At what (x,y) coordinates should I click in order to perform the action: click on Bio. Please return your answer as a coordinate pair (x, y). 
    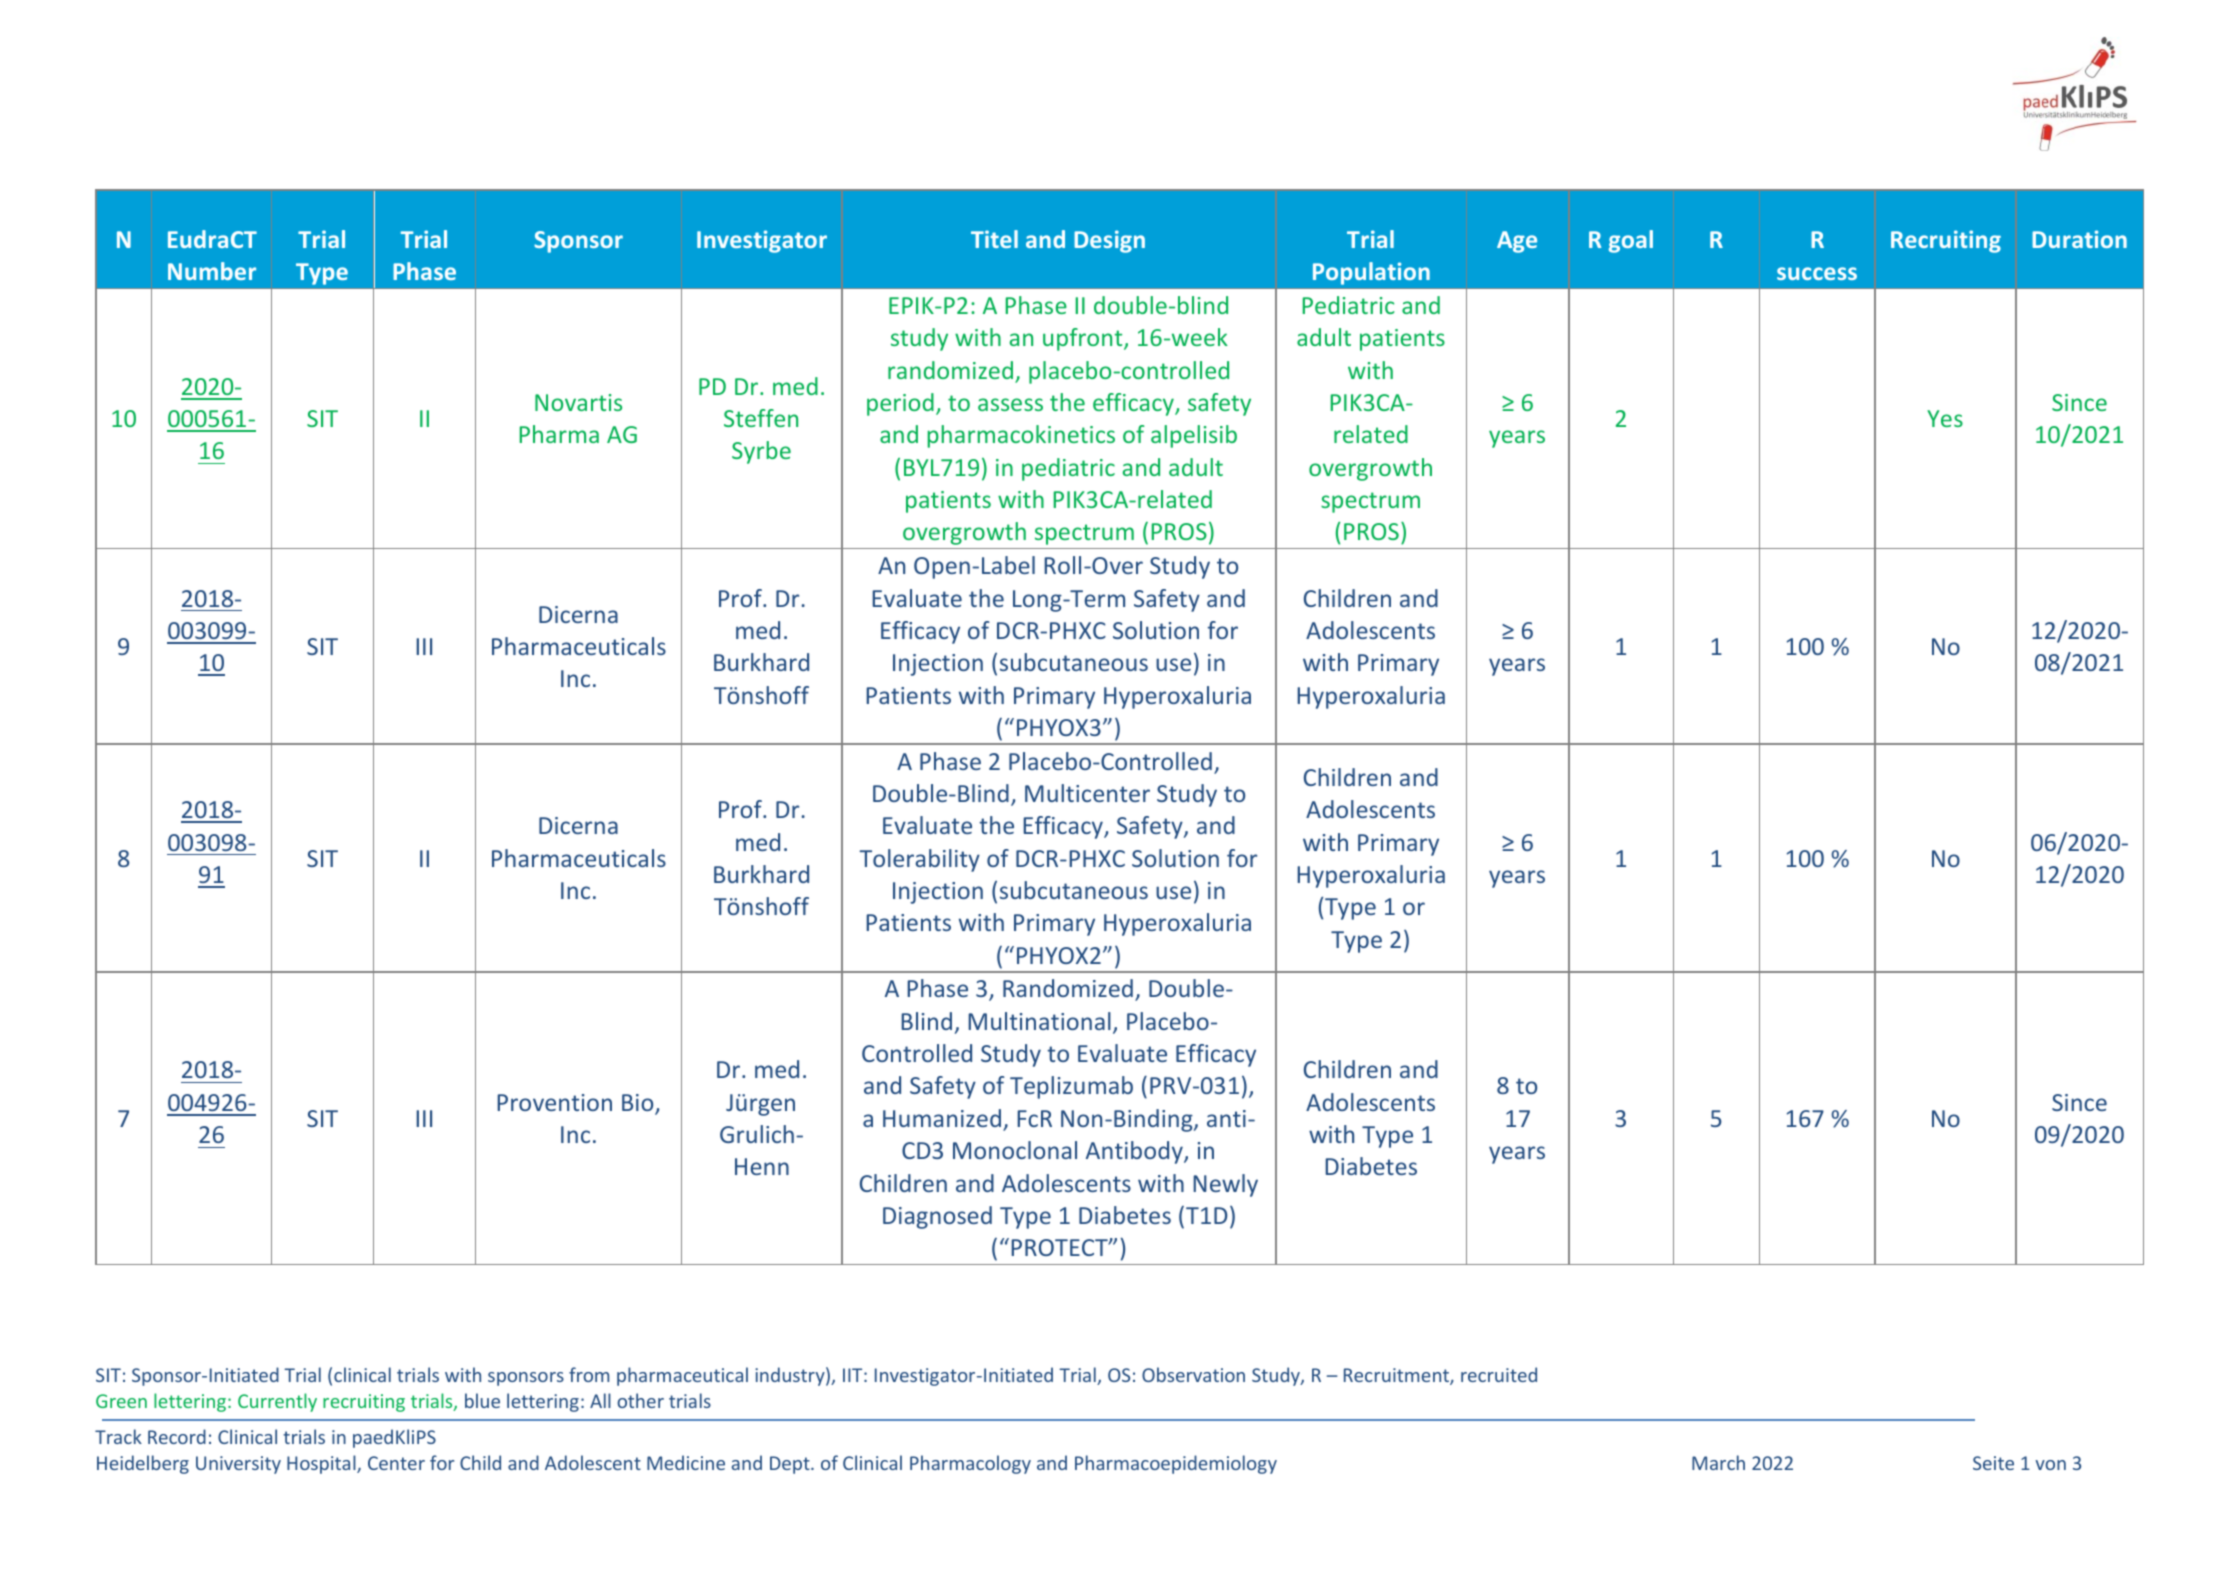
    Looking at the image, I should click on (639, 1104).
